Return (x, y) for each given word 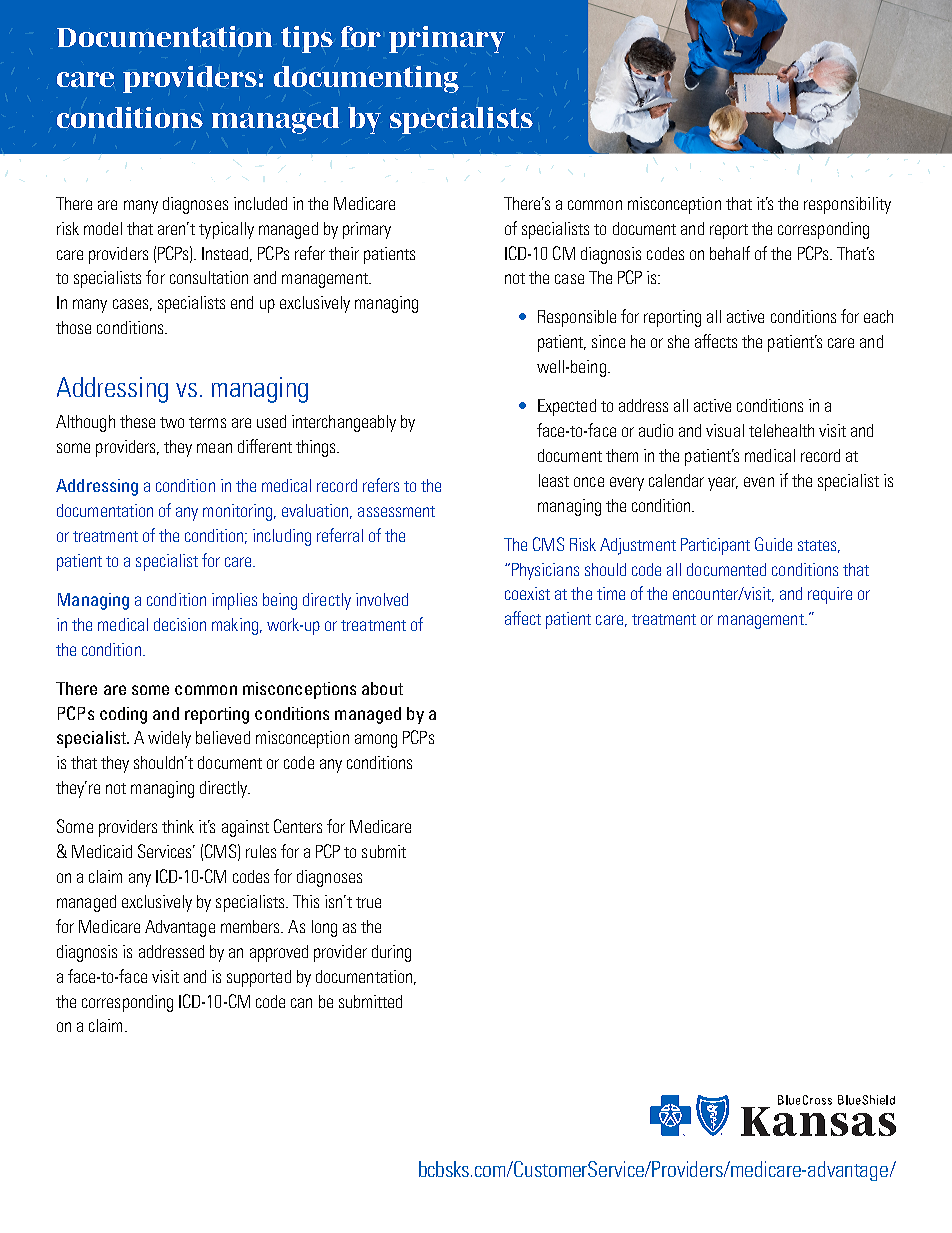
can (301, 1003)
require (830, 595)
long (324, 928)
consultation (209, 277)
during (391, 953)
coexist (527, 593)
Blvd (778, 1171)
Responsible (577, 318)
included (260, 203)
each (878, 316)
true (368, 902)
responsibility (847, 205)
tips (307, 39)
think (178, 826)
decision (180, 624)
